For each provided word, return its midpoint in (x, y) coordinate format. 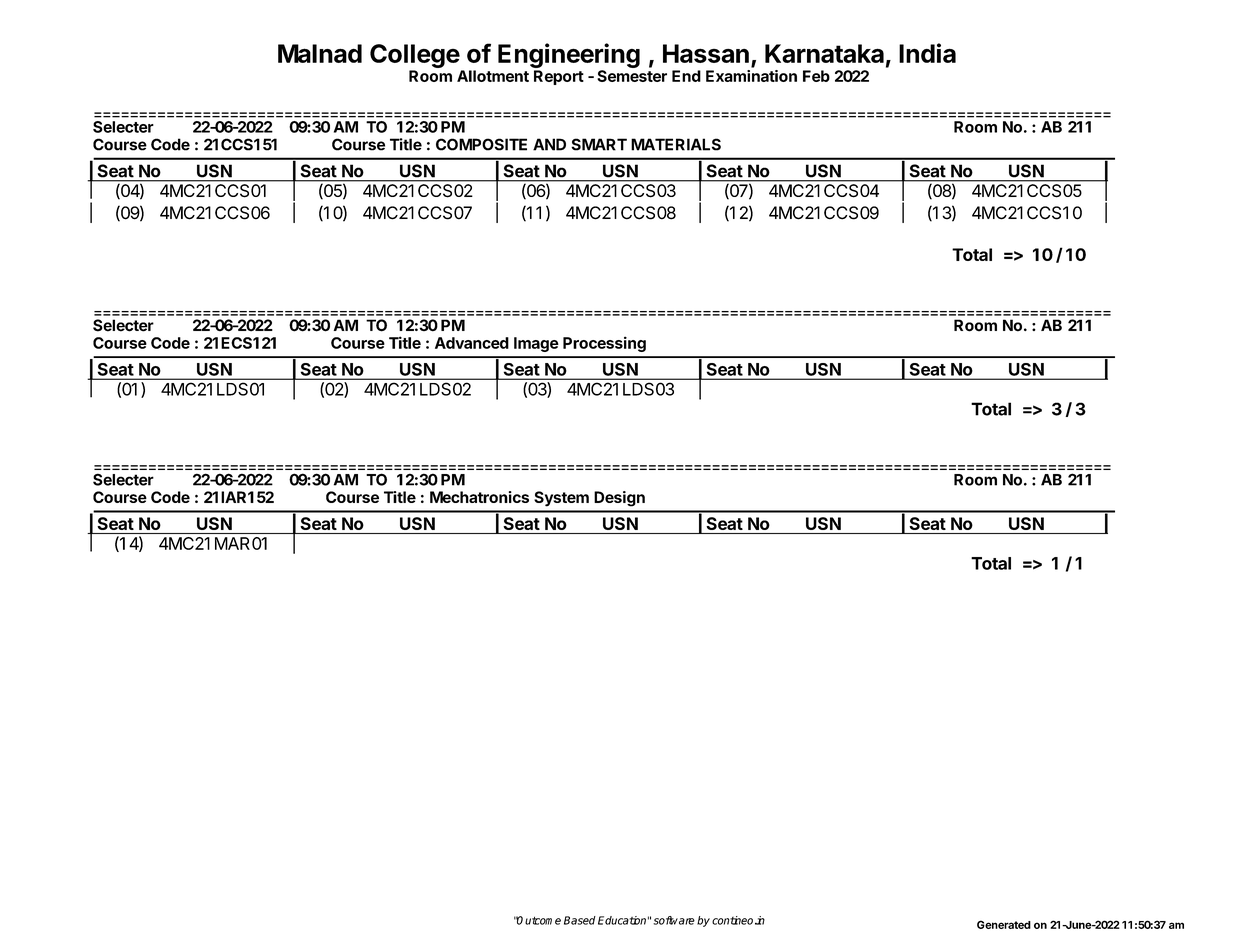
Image (536, 344)
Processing (604, 344)
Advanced (472, 343)
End (686, 76)
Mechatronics (479, 497)
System (561, 499)
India (927, 53)
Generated (1004, 924)
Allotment (493, 76)
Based (580, 920)
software (674, 920)
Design (619, 499)
